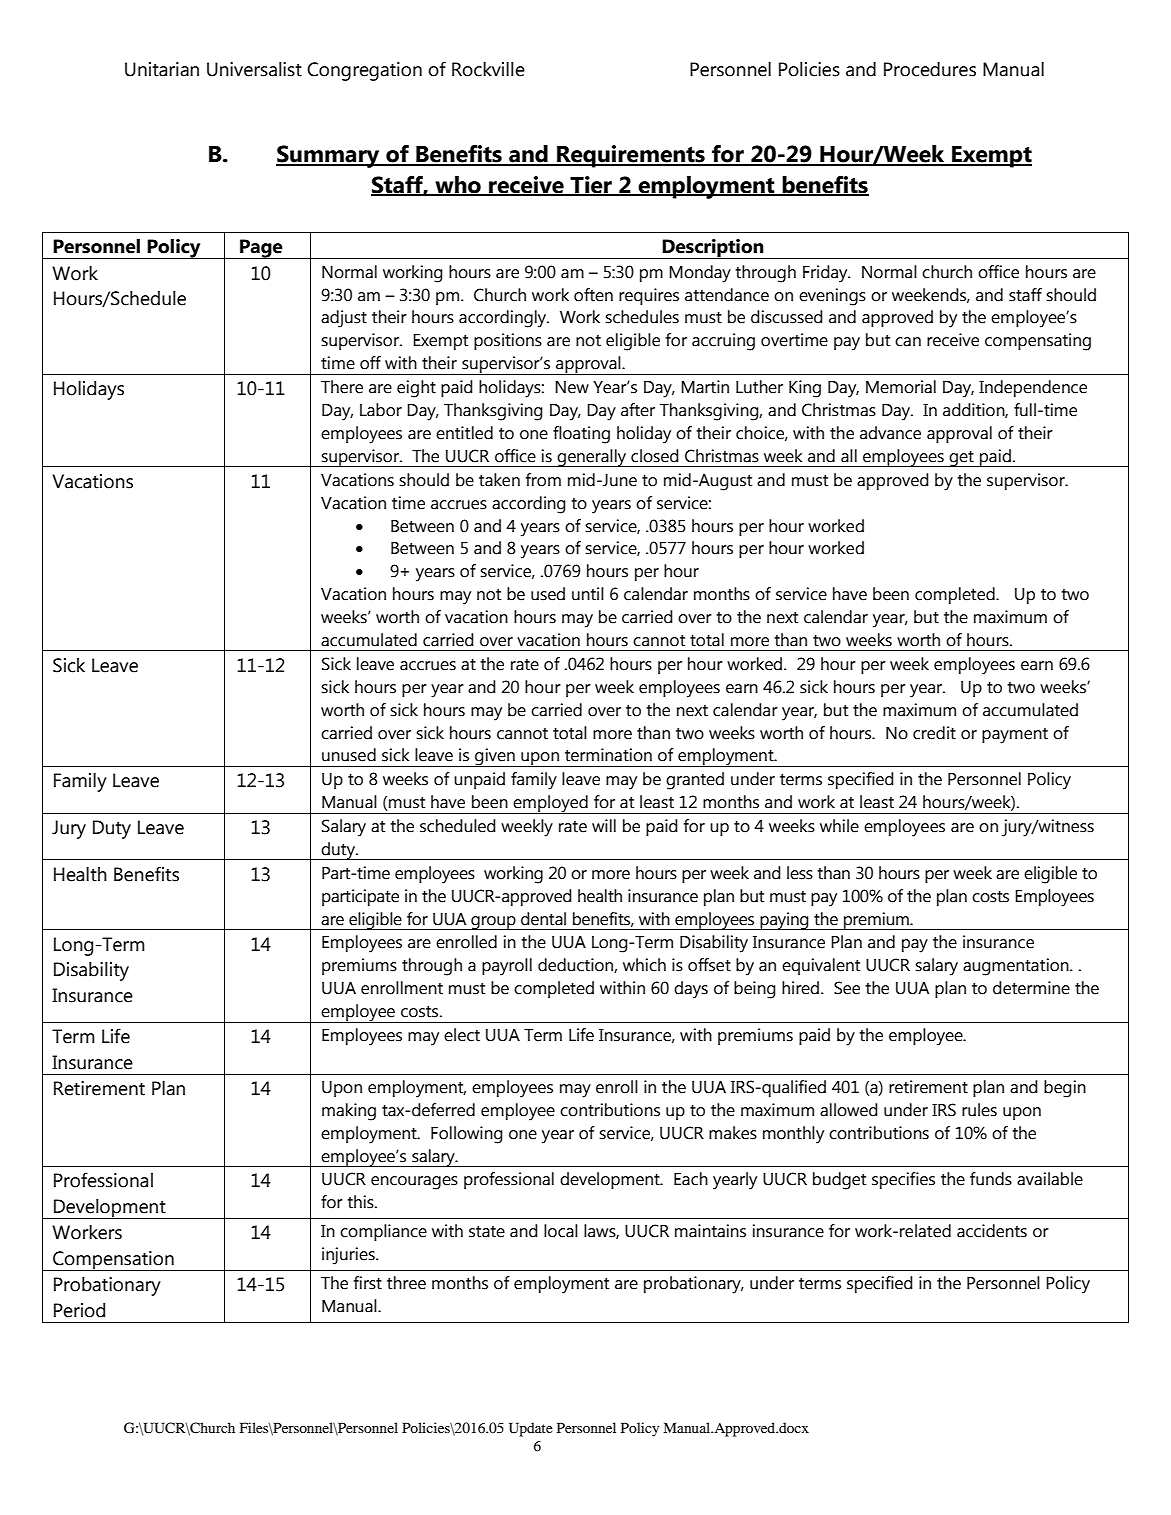  I want to click on advance, so click(890, 433).
